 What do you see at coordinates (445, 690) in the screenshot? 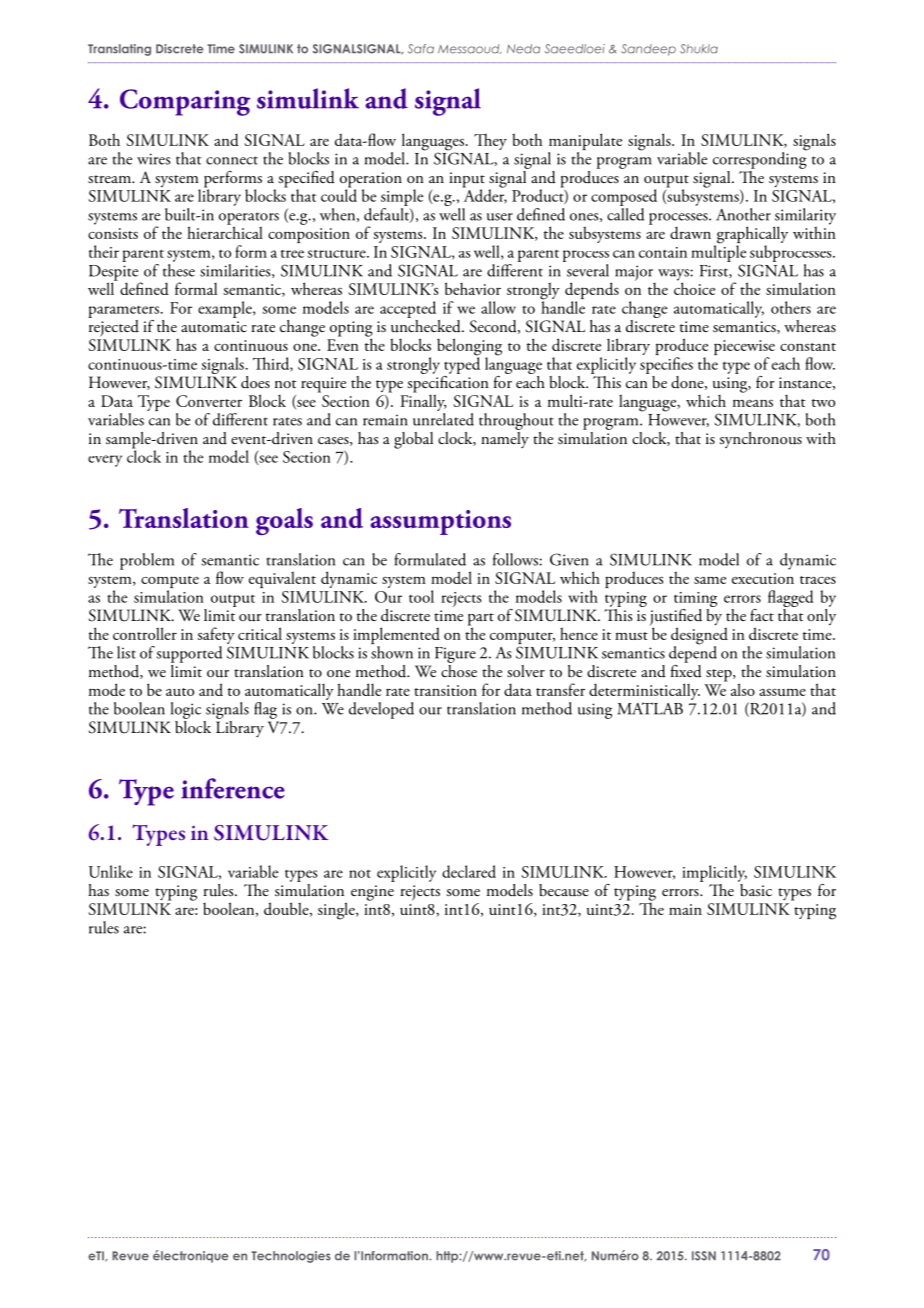
I see `transition` at bounding box center [445, 690].
